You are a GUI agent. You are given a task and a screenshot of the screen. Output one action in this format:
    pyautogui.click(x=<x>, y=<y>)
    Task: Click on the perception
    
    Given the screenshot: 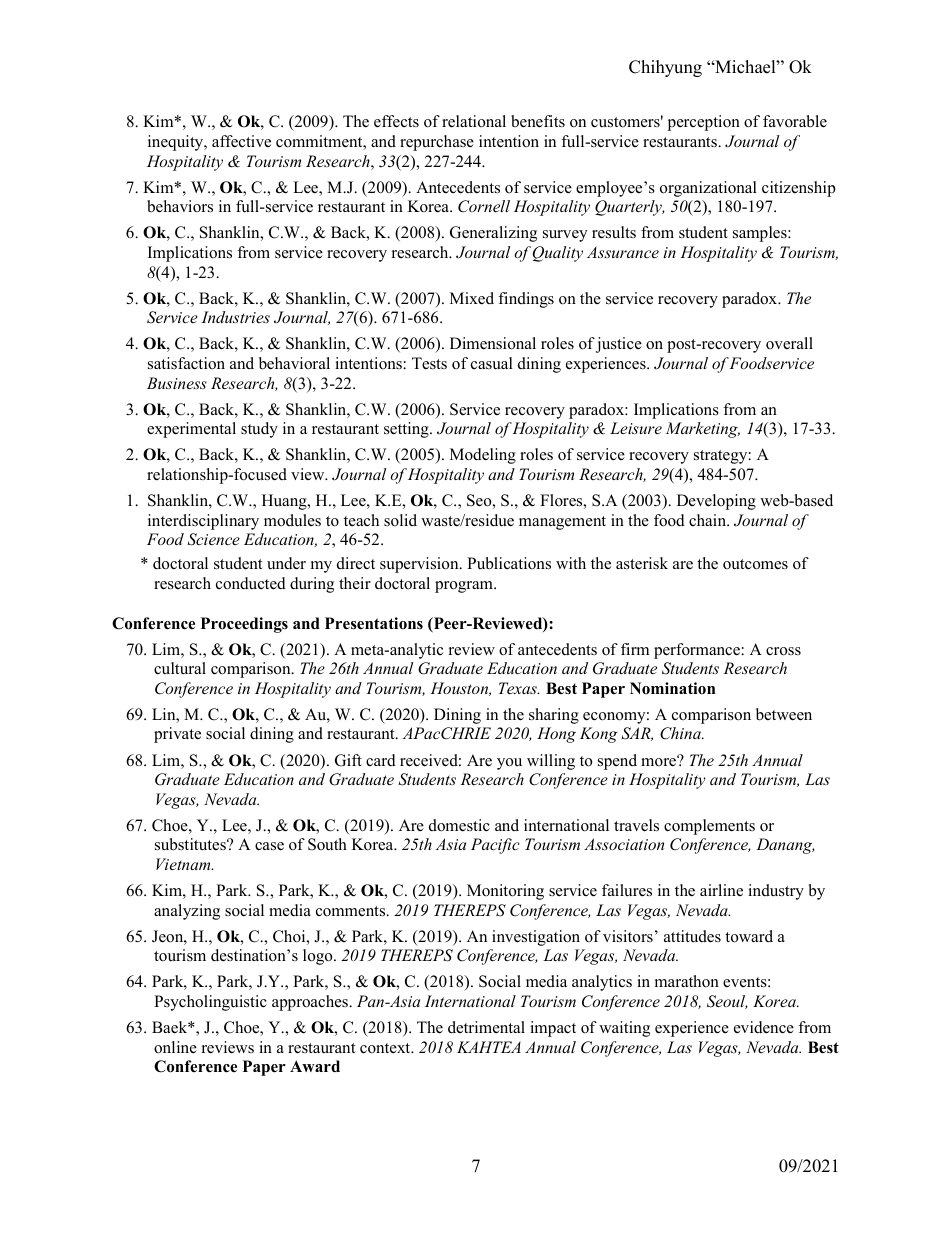 What is the action you would take?
    pyautogui.click(x=703, y=123)
